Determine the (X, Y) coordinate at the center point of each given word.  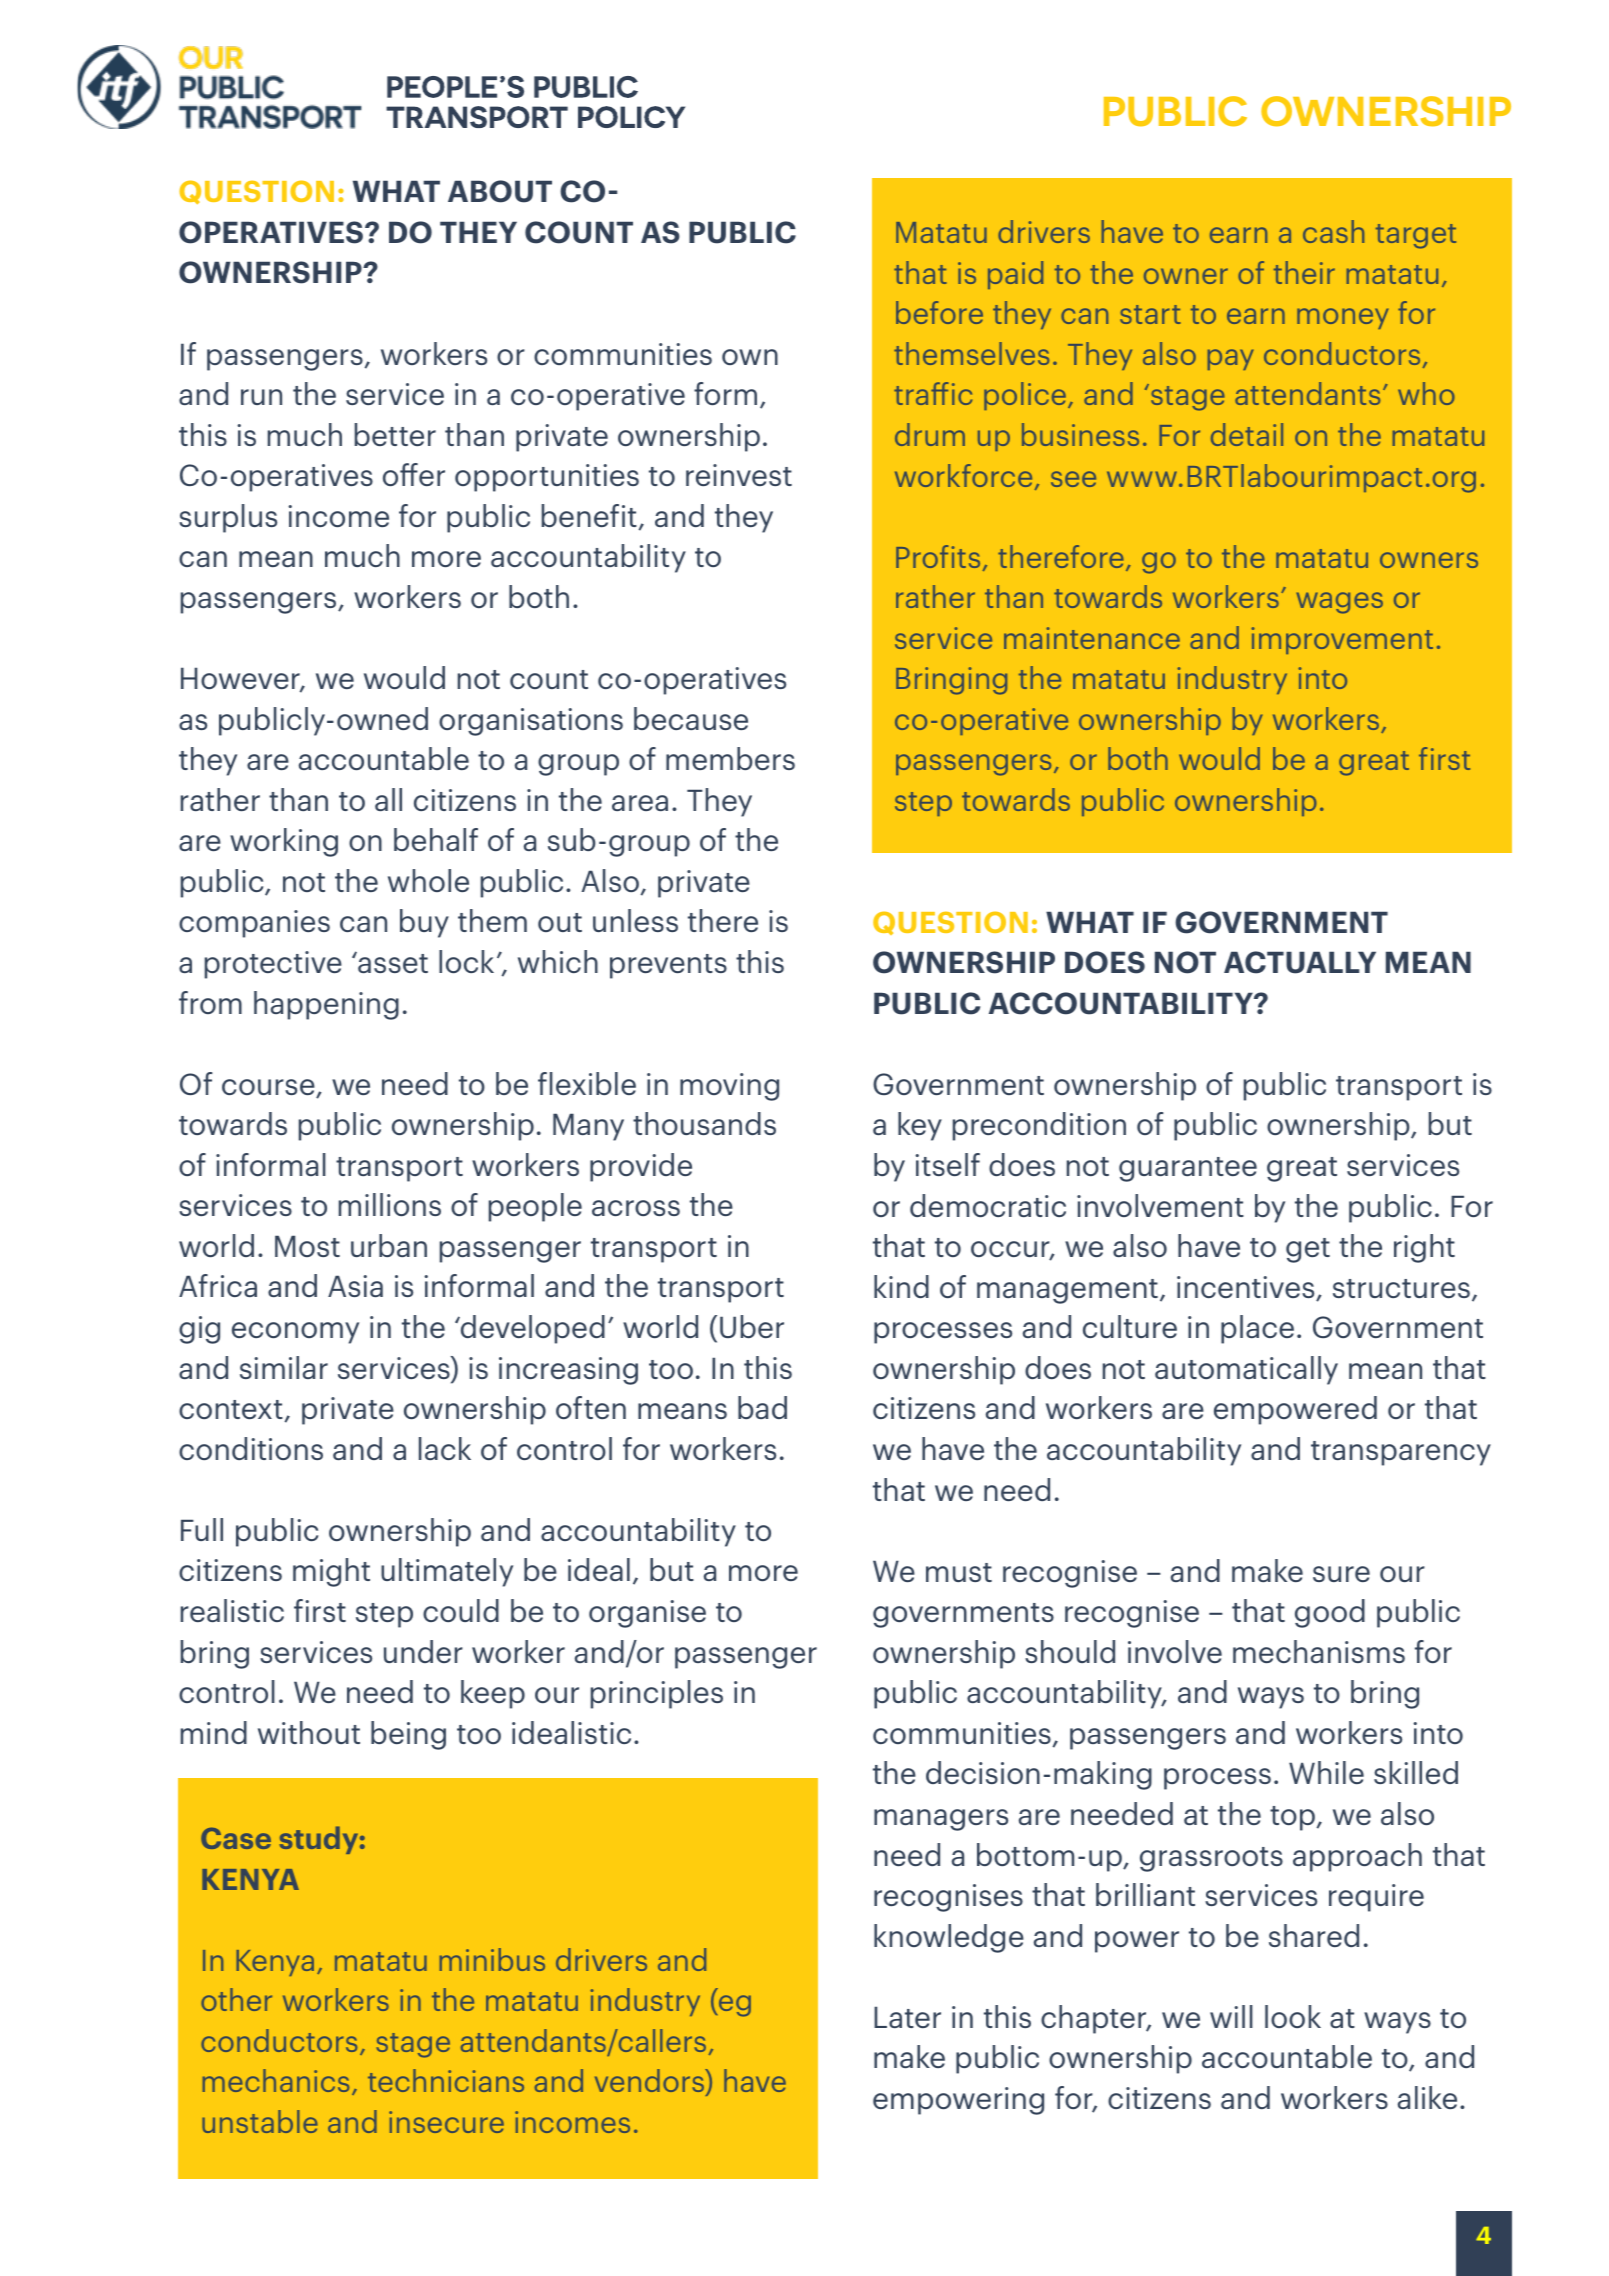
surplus (228, 518)
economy (295, 1333)
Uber (752, 1326)
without (309, 1732)
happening (326, 1005)
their (1304, 272)
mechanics (276, 2080)
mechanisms (1319, 1651)
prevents (668, 966)
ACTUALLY (1300, 962)
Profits (938, 556)
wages (1339, 603)
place (1257, 1329)
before (939, 312)
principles (657, 1694)
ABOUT (500, 191)
